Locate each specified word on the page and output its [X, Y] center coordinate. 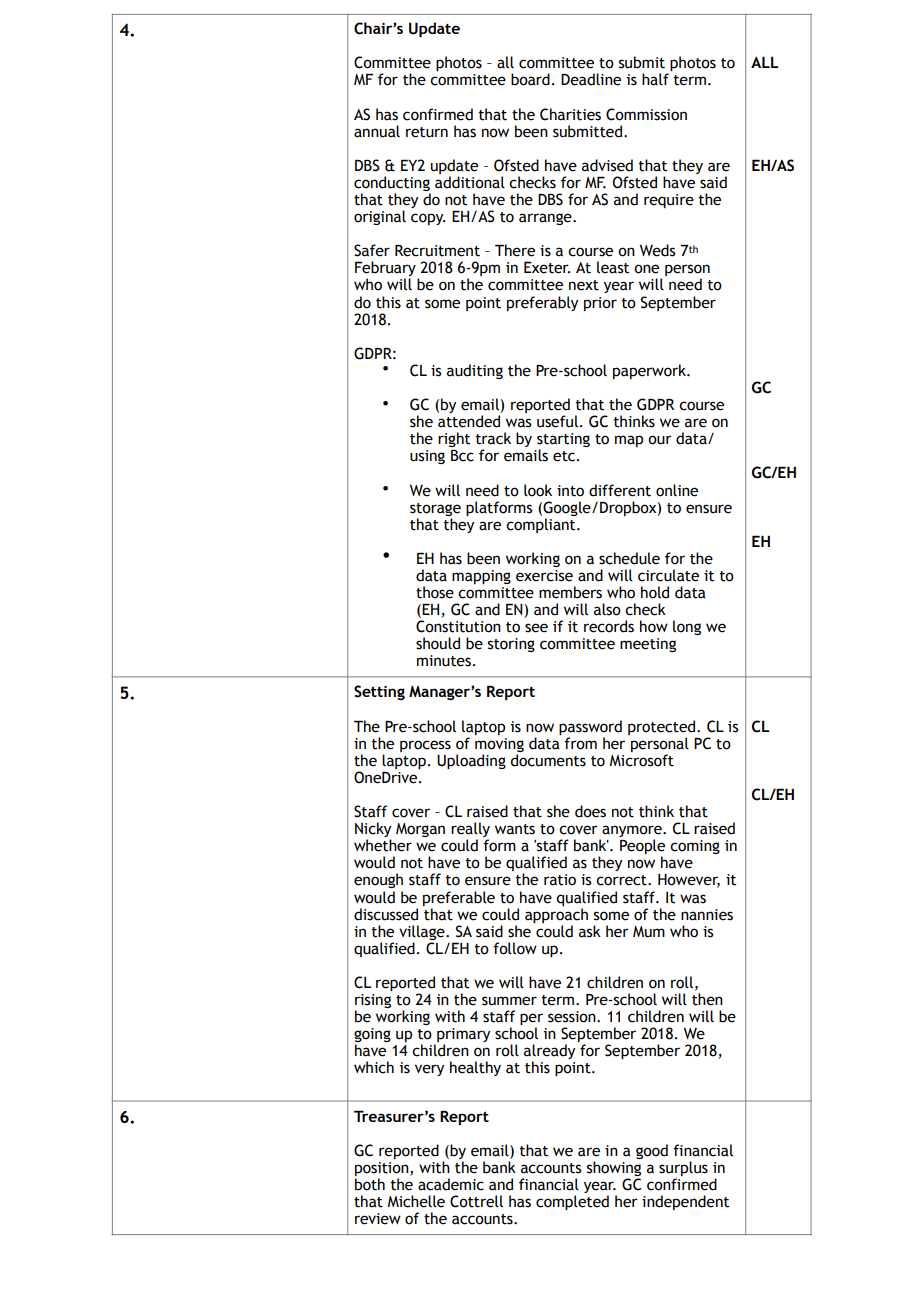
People [642, 848]
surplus [683, 1168]
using [427, 457]
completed [572, 1202]
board [530, 79]
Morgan [420, 830]
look [538, 490]
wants [515, 829]
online [677, 490]
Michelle [416, 1201]
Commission [646, 114]
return [427, 132]
